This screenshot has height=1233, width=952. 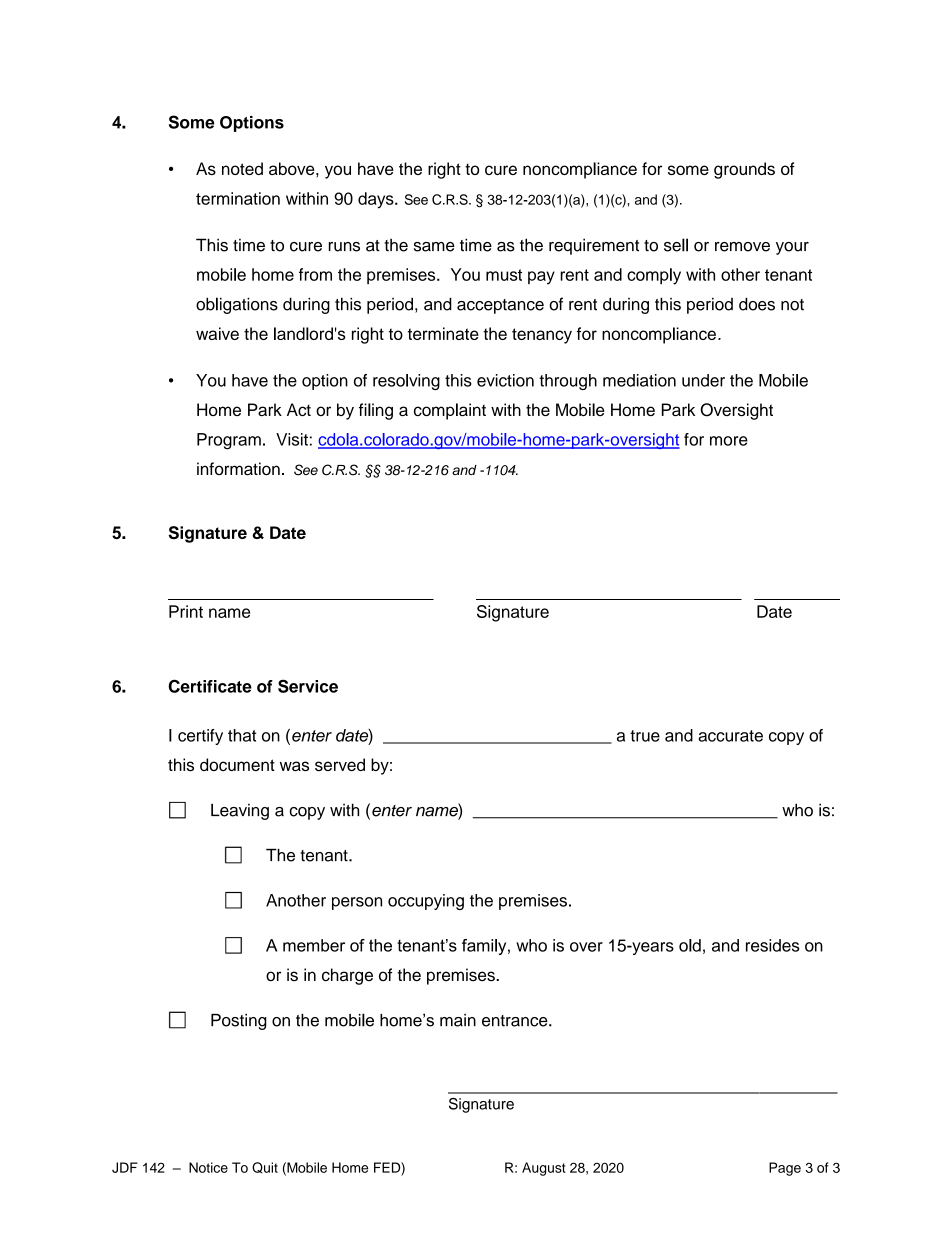 I want to click on Page, so click(x=785, y=1169).
